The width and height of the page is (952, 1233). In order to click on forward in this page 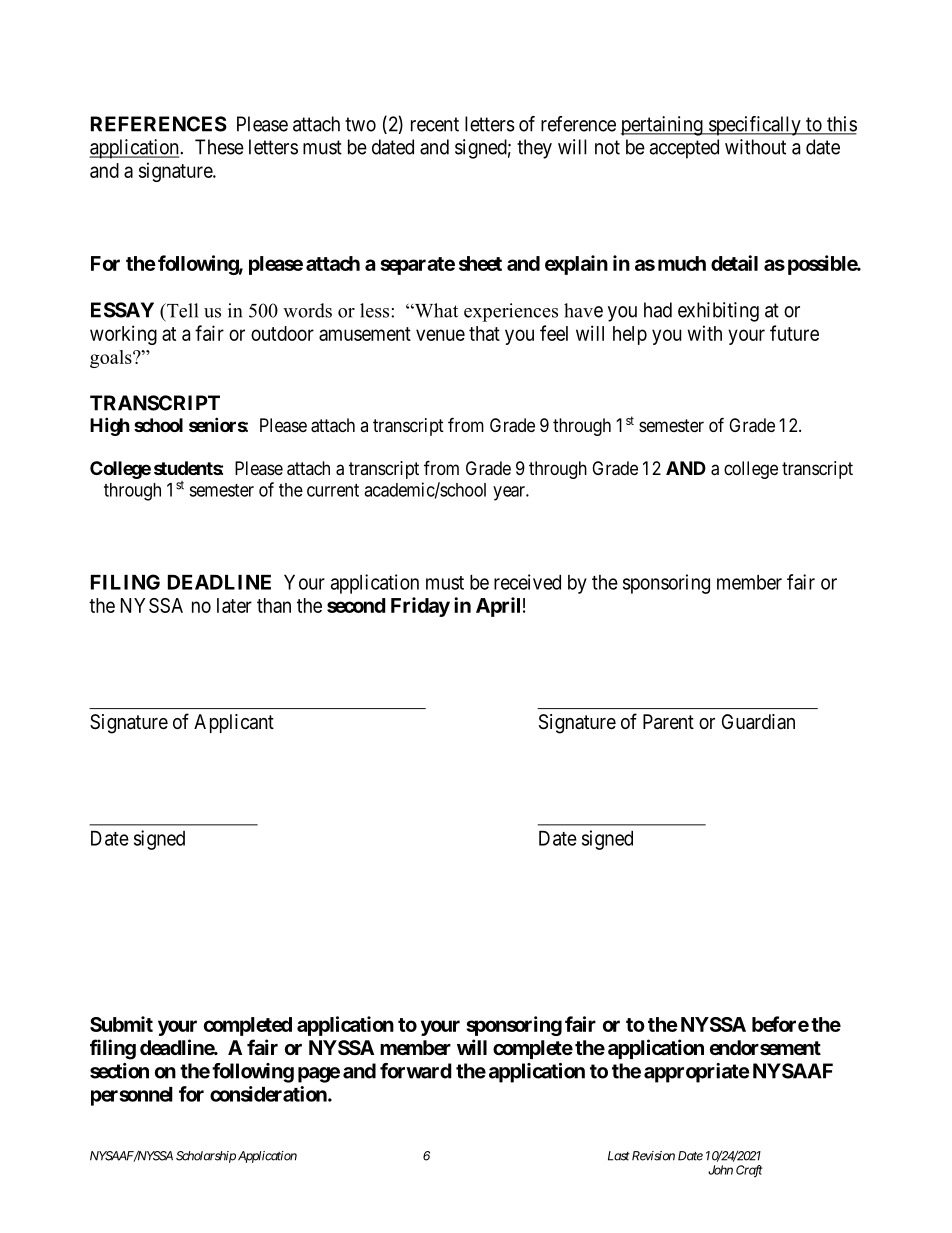, I will do `click(416, 1071)`.
